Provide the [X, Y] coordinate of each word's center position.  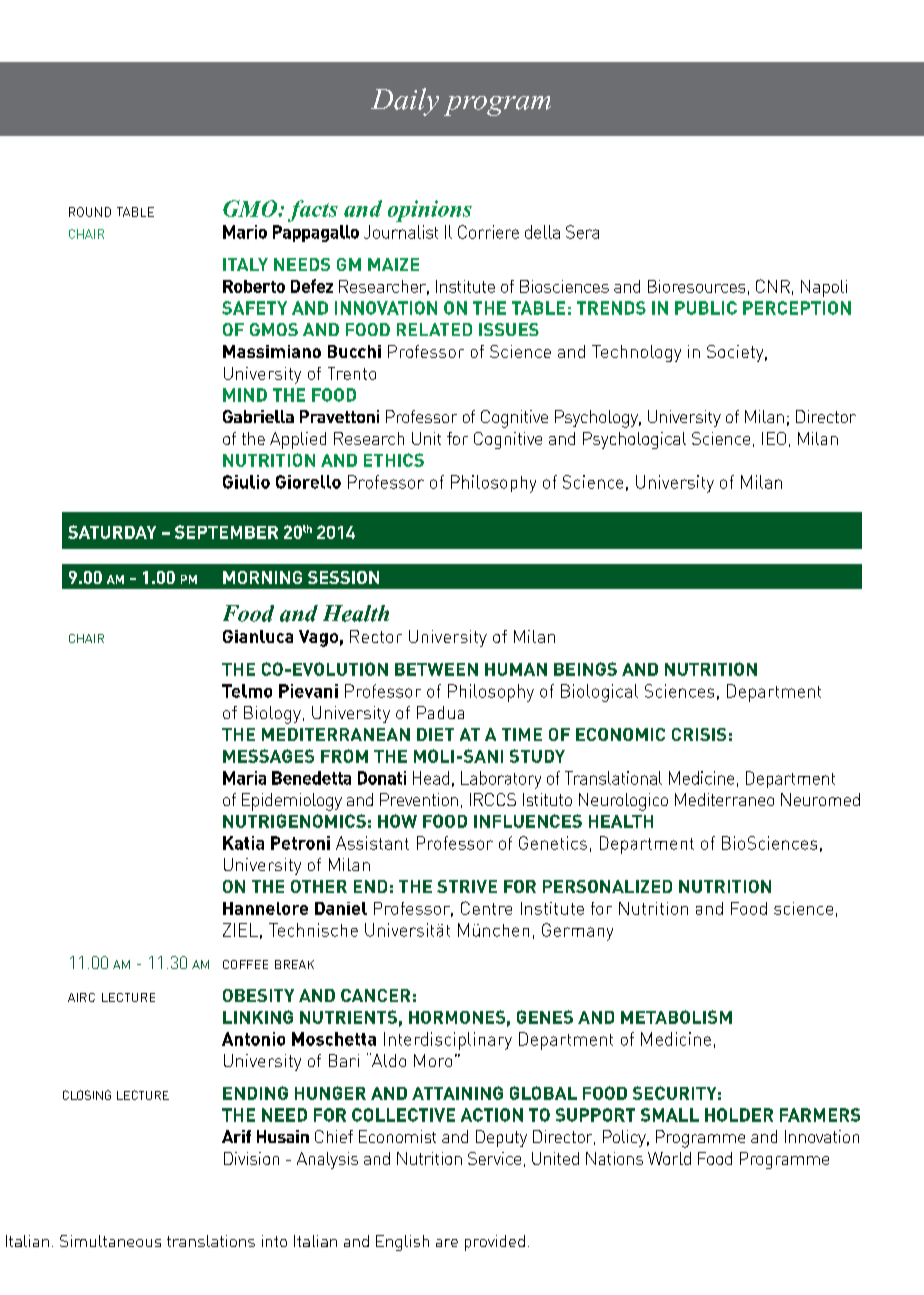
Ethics [394, 460]
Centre [486, 908]
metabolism [676, 1017]
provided [495, 1243]
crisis [699, 734]
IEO [774, 438]
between [436, 669]
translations [211, 1241]
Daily [405, 102]
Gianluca [258, 636]
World [669, 1158]
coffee [245, 964]
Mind [245, 395]
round [90, 212]
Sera [582, 232]
